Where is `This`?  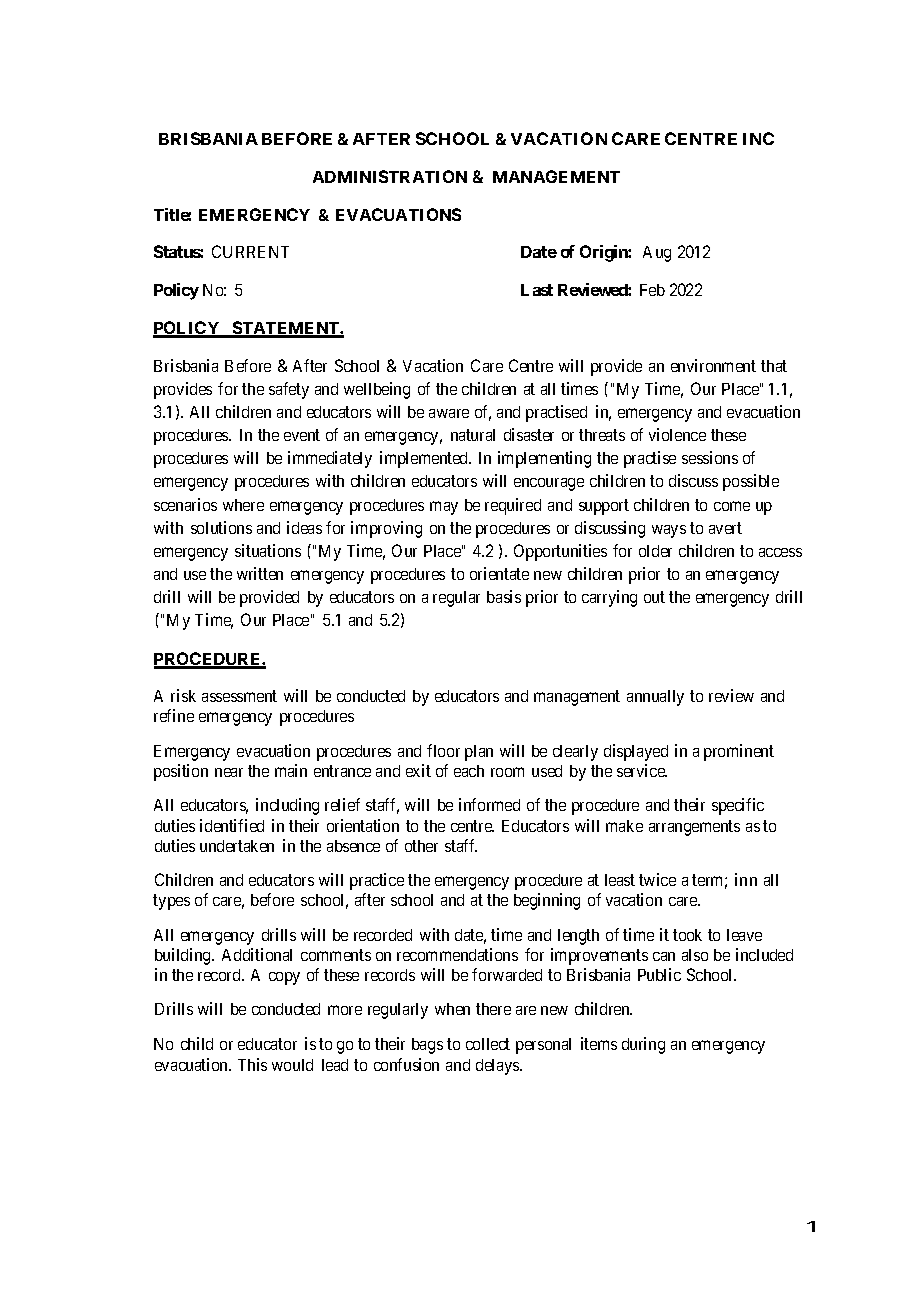
This is located at coordinates (252, 1064).
